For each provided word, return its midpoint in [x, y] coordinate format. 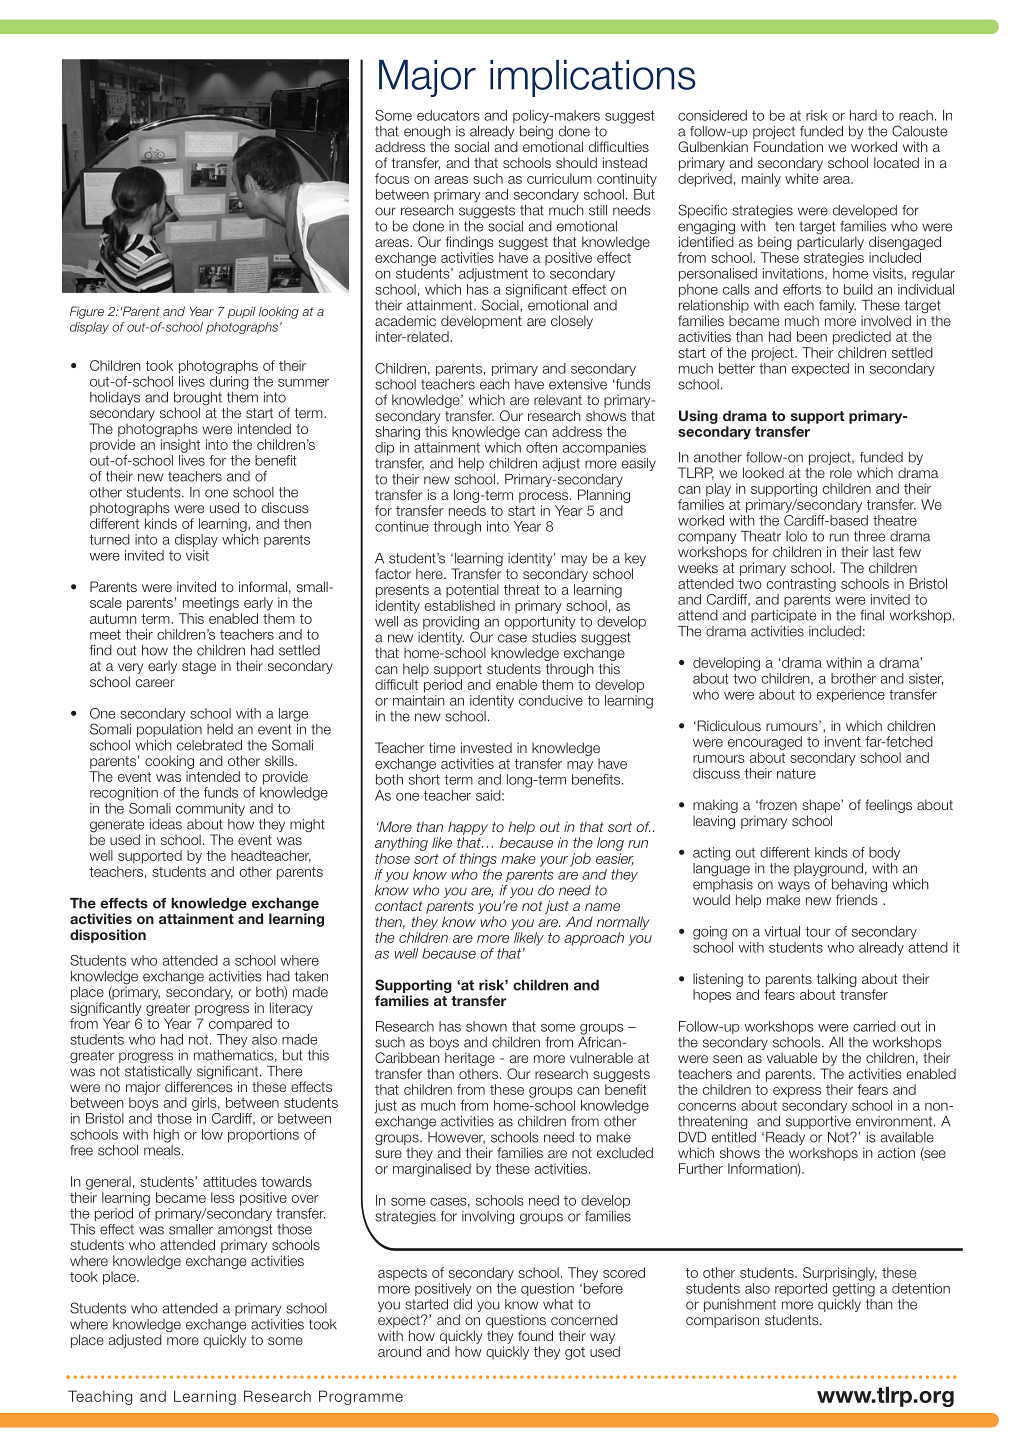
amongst [245, 1232]
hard [863, 115]
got [575, 1353]
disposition [108, 936]
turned [109, 539]
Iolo [796, 536]
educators [448, 115]
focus [392, 178]
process [545, 497]
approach [594, 939]
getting [854, 1290]
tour [818, 931]
